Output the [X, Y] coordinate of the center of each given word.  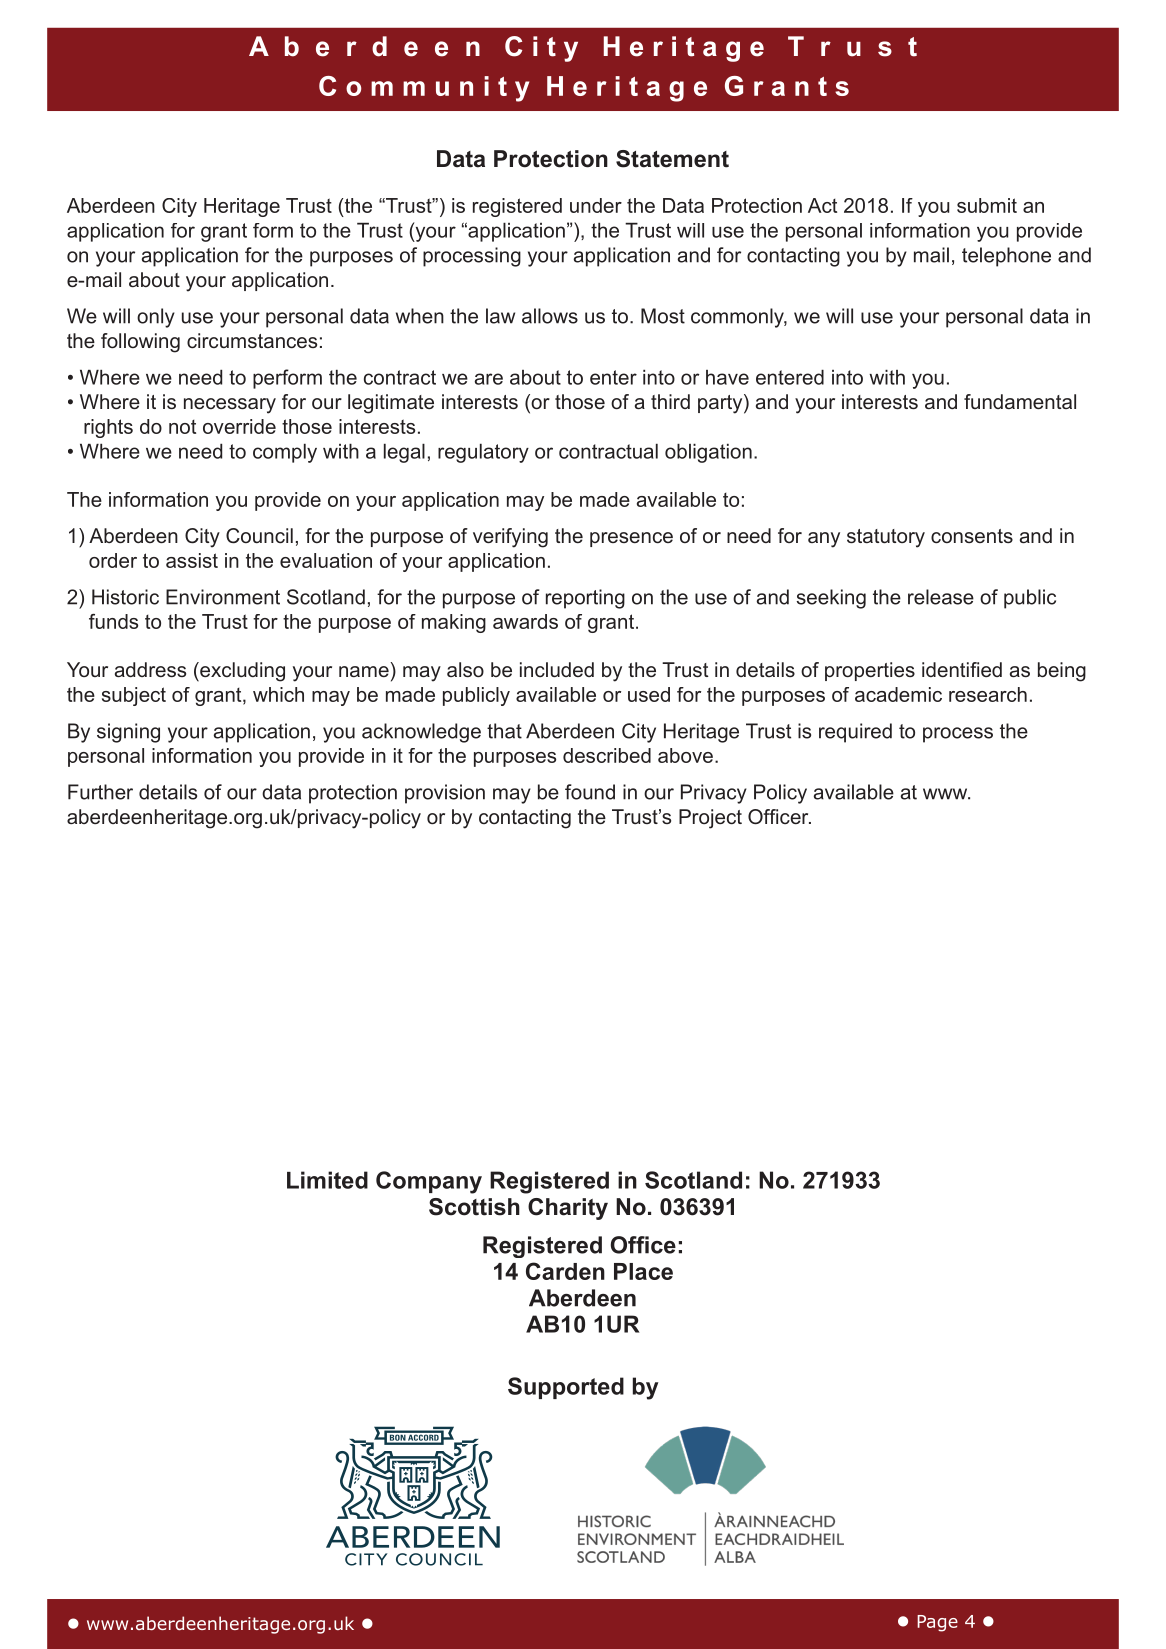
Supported [566, 1388]
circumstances [252, 340]
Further [100, 792]
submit [987, 205]
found [590, 792]
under [596, 205]
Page [937, 1623]
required [855, 733]
